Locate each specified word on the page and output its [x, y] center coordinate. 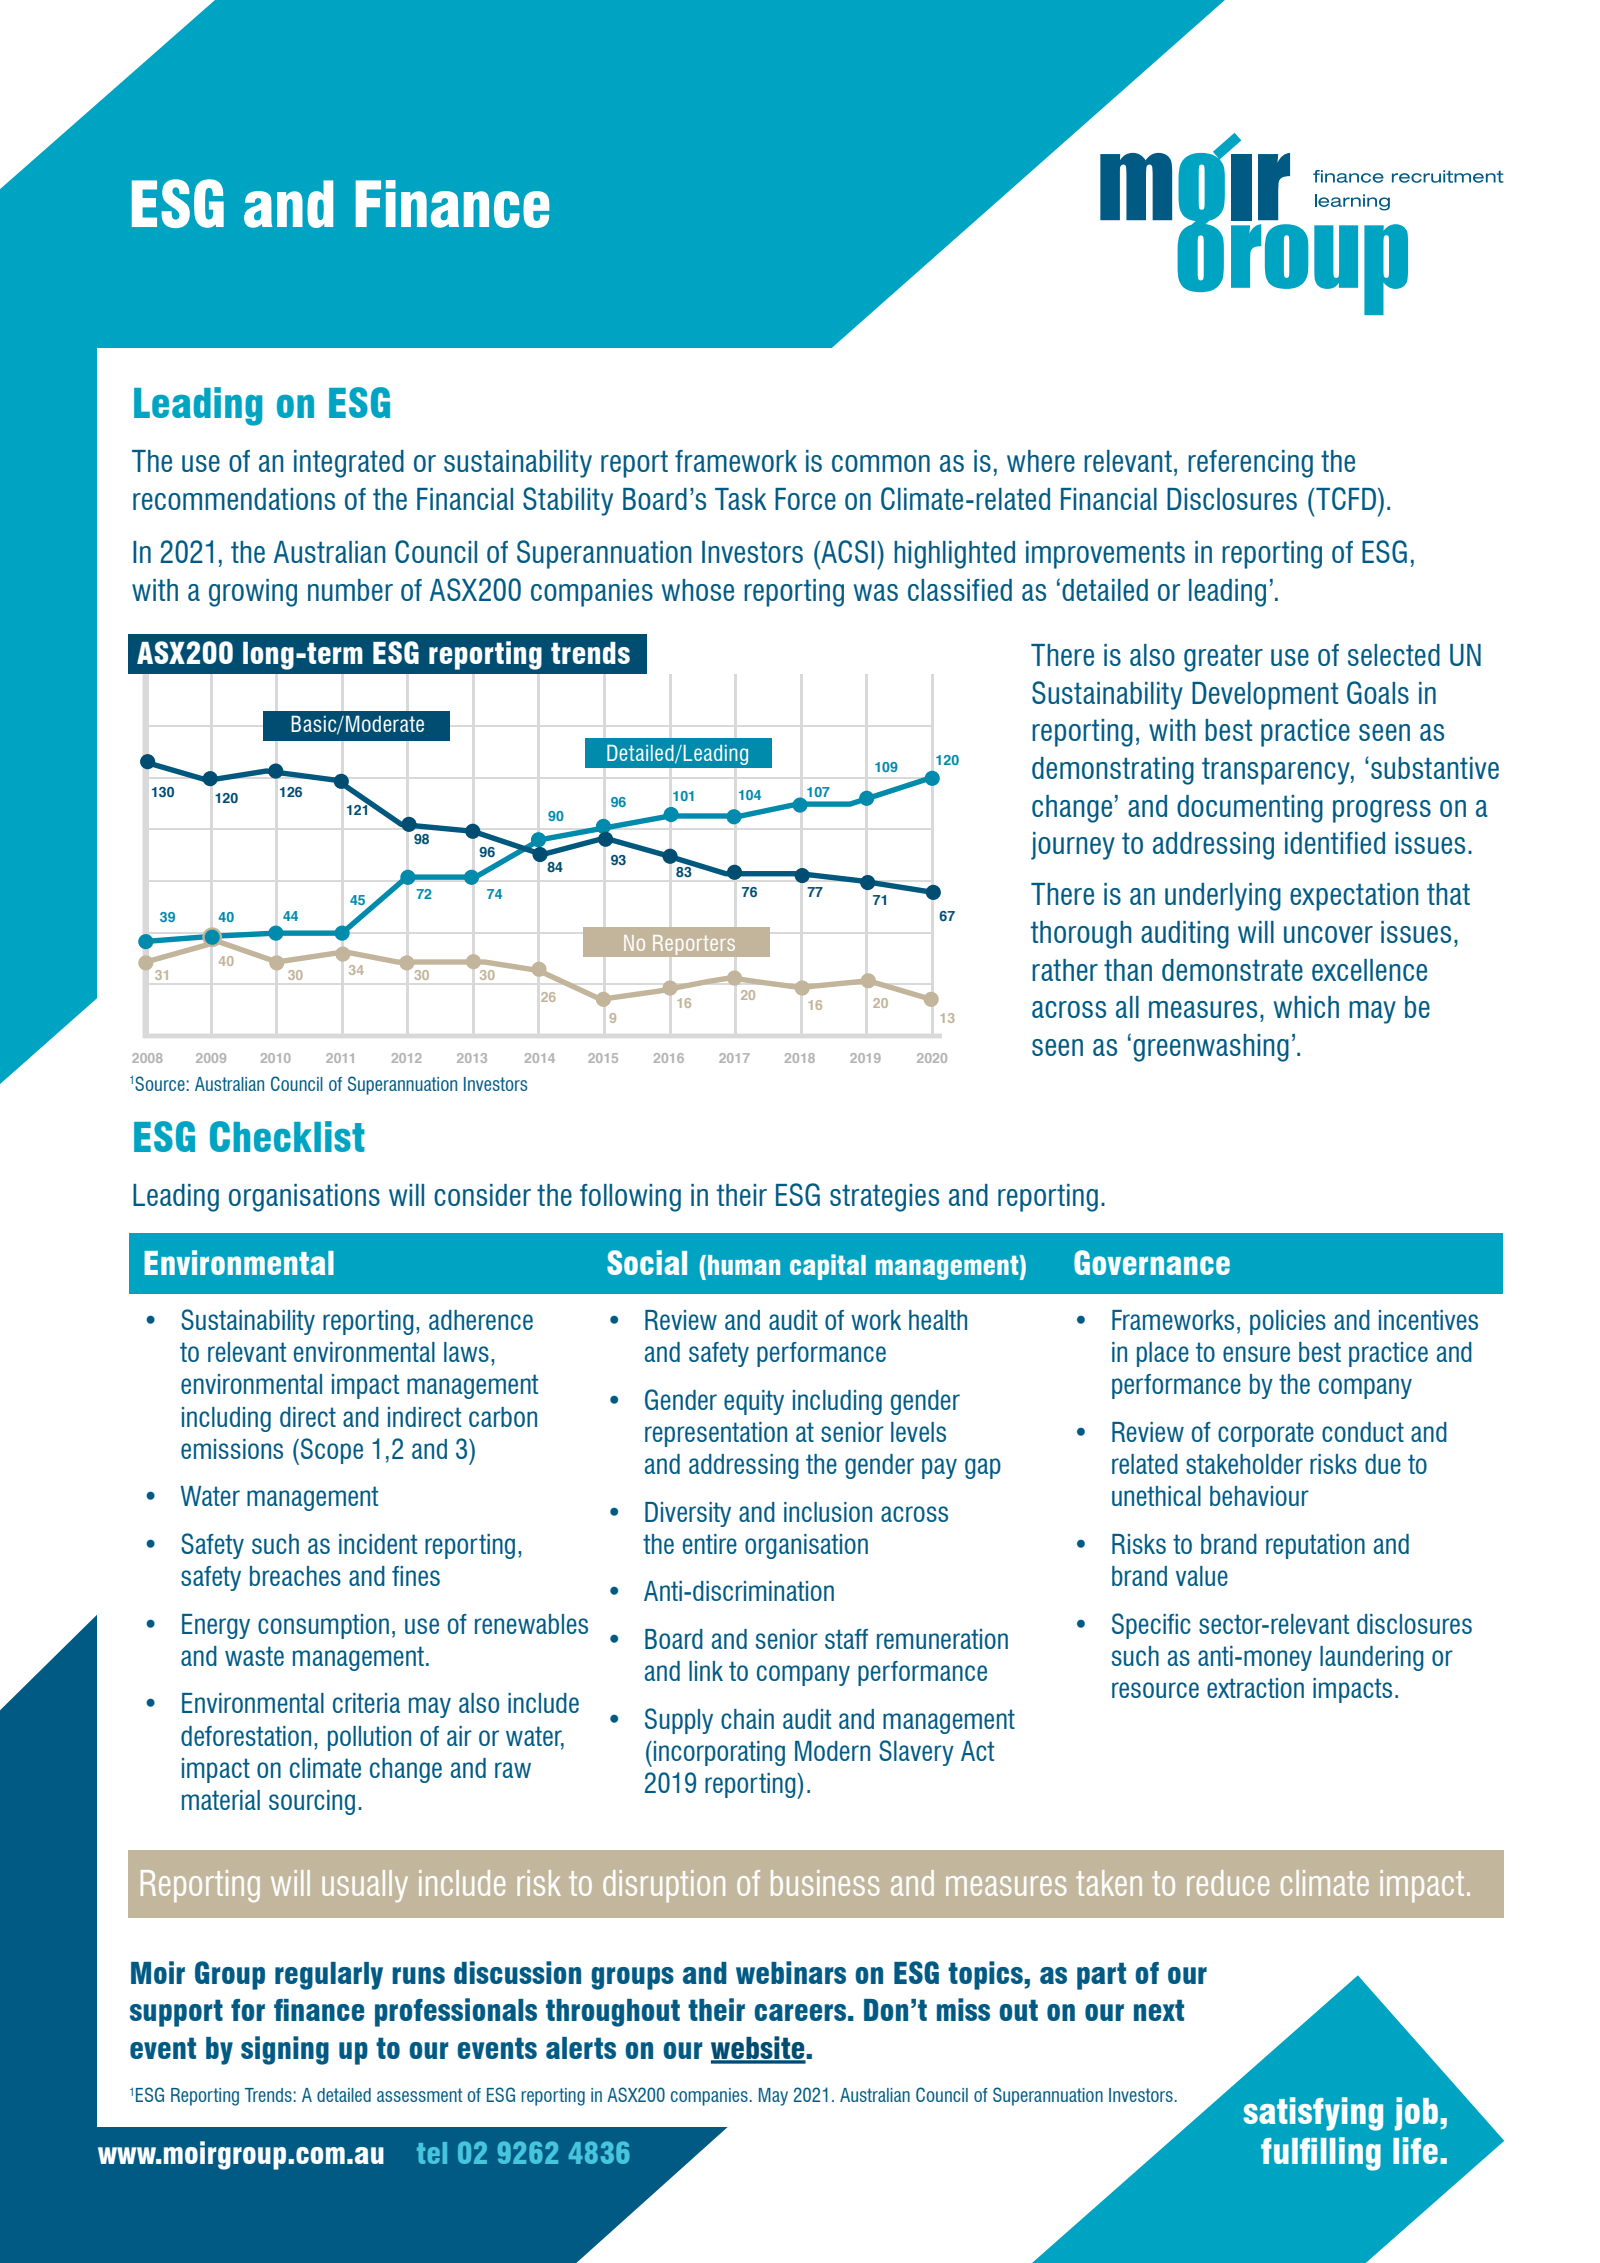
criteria [366, 1703]
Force [805, 499]
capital [828, 1267]
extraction [1255, 1688]
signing [285, 2050]
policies [1288, 1322]
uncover [1328, 934]
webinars [791, 1972]
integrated [349, 464]
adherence [481, 1320]
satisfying [1313, 2114]
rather [1065, 970]
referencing [1250, 464]
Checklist [287, 1136]
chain [747, 1719]
